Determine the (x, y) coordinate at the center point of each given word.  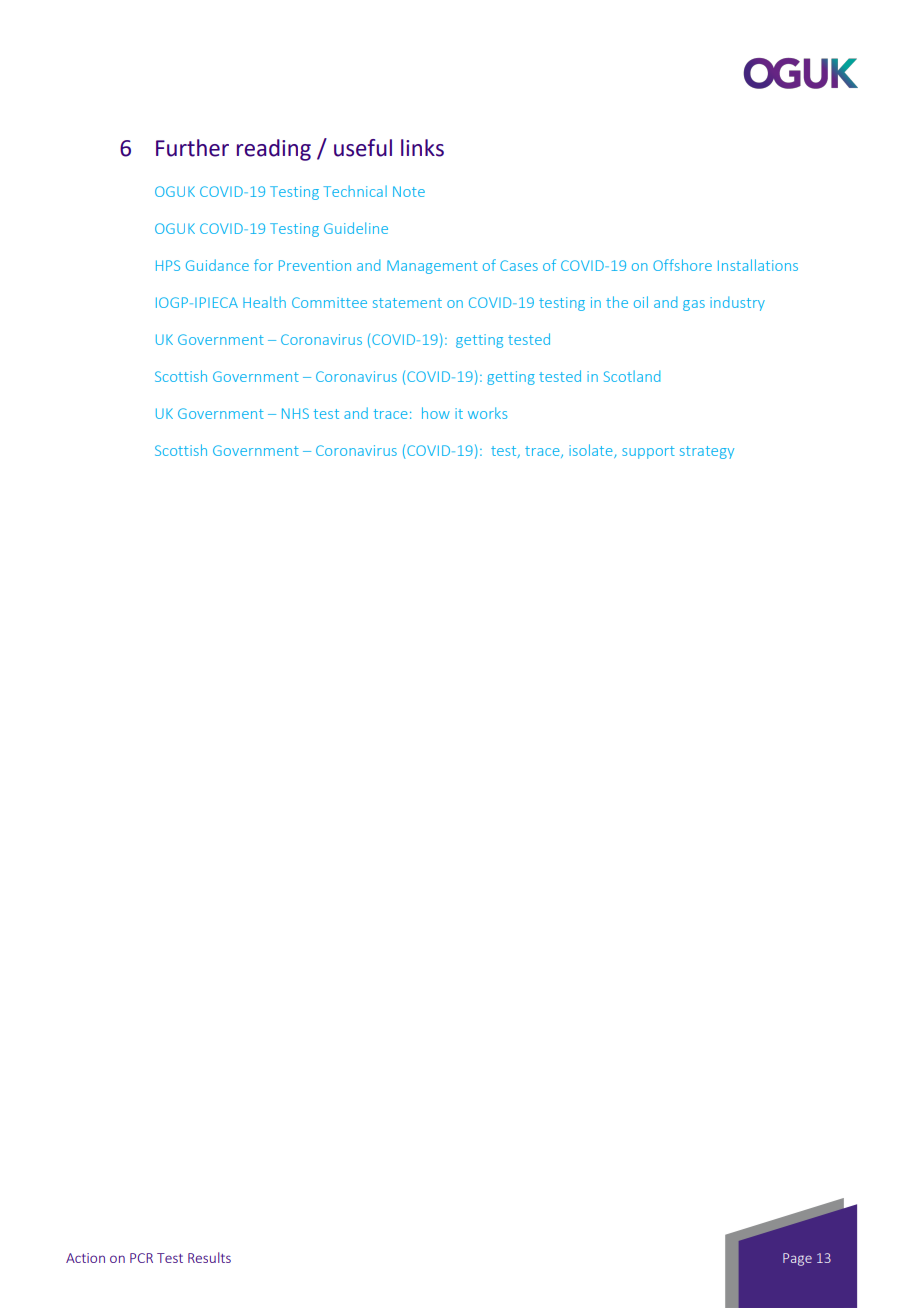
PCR (141, 1258)
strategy (707, 452)
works (487, 413)
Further (192, 148)
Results (209, 1257)
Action (85, 1258)
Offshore (682, 265)
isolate (592, 451)
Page (797, 1259)
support (648, 452)
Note (409, 191)
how (436, 413)
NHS (295, 413)
